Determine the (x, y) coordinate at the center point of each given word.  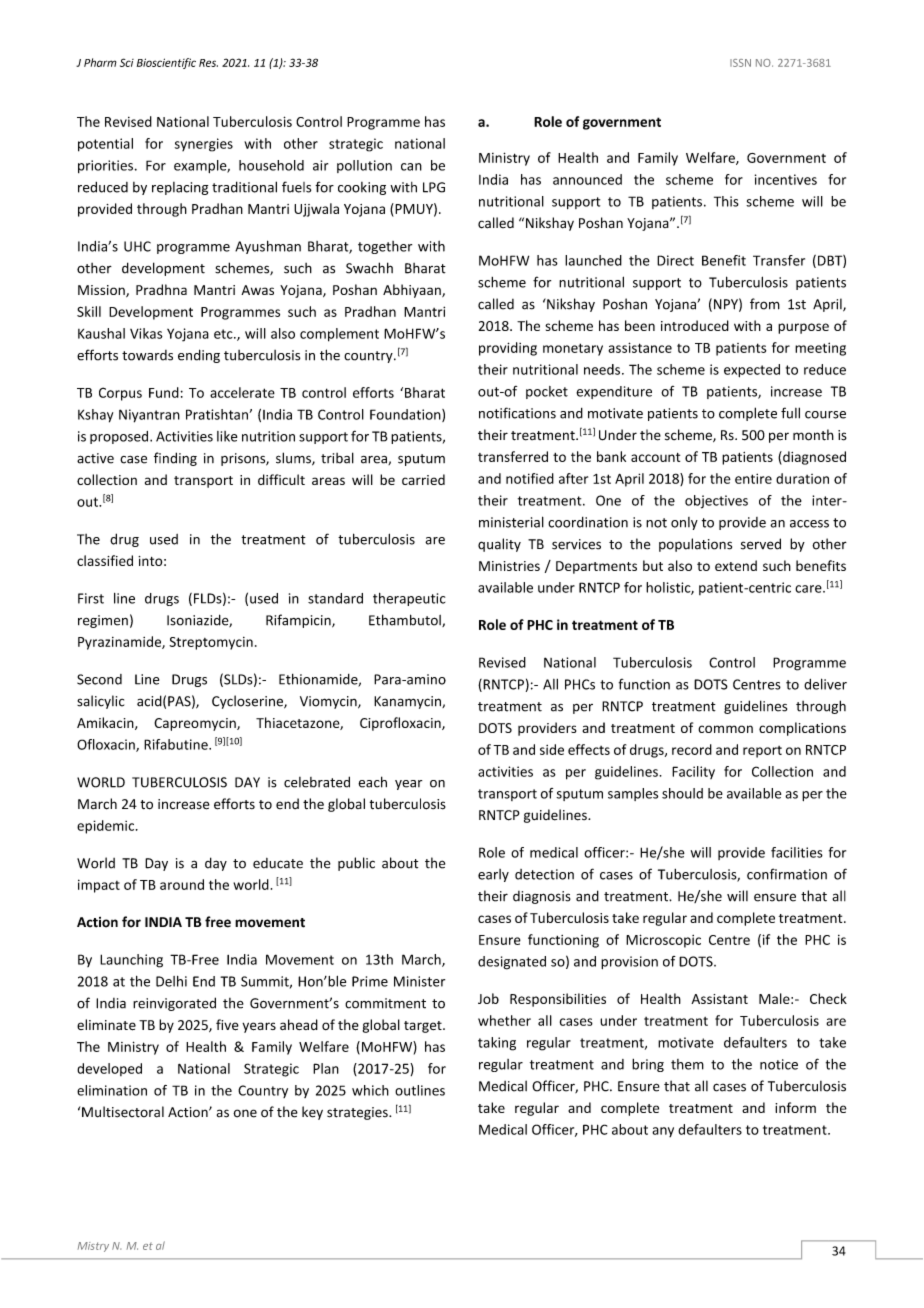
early (493, 875)
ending (199, 356)
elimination (112, 1090)
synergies (204, 145)
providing (508, 349)
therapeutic (409, 599)
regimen (103, 621)
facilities (797, 852)
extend (736, 565)
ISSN (740, 63)
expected (752, 371)
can (411, 167)
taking (497, 1044)
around (182, 884)
